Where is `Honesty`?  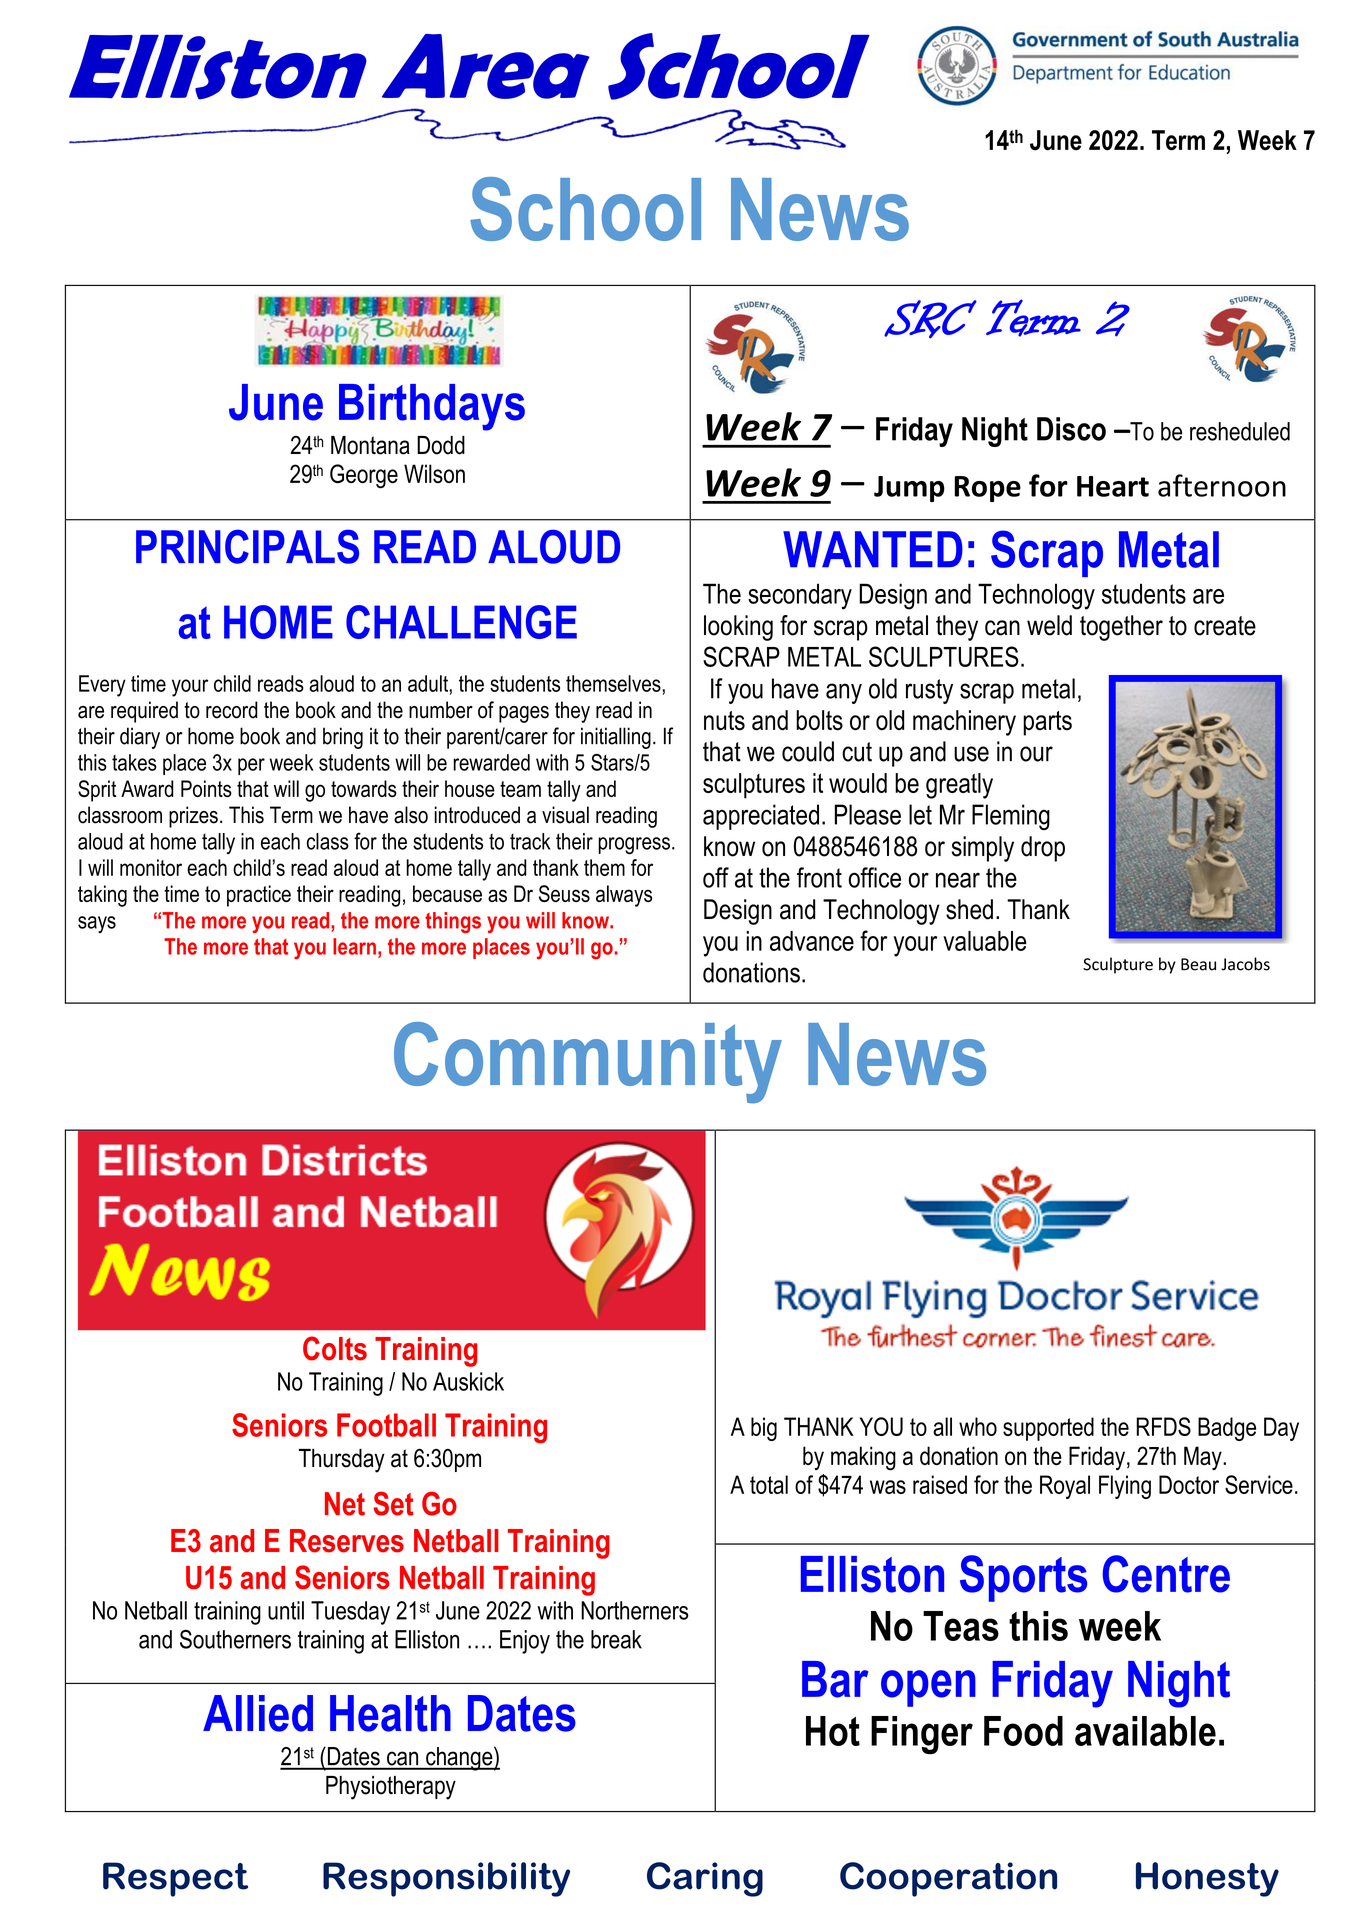 Honesty is located at coordinates (1207, 1879).
